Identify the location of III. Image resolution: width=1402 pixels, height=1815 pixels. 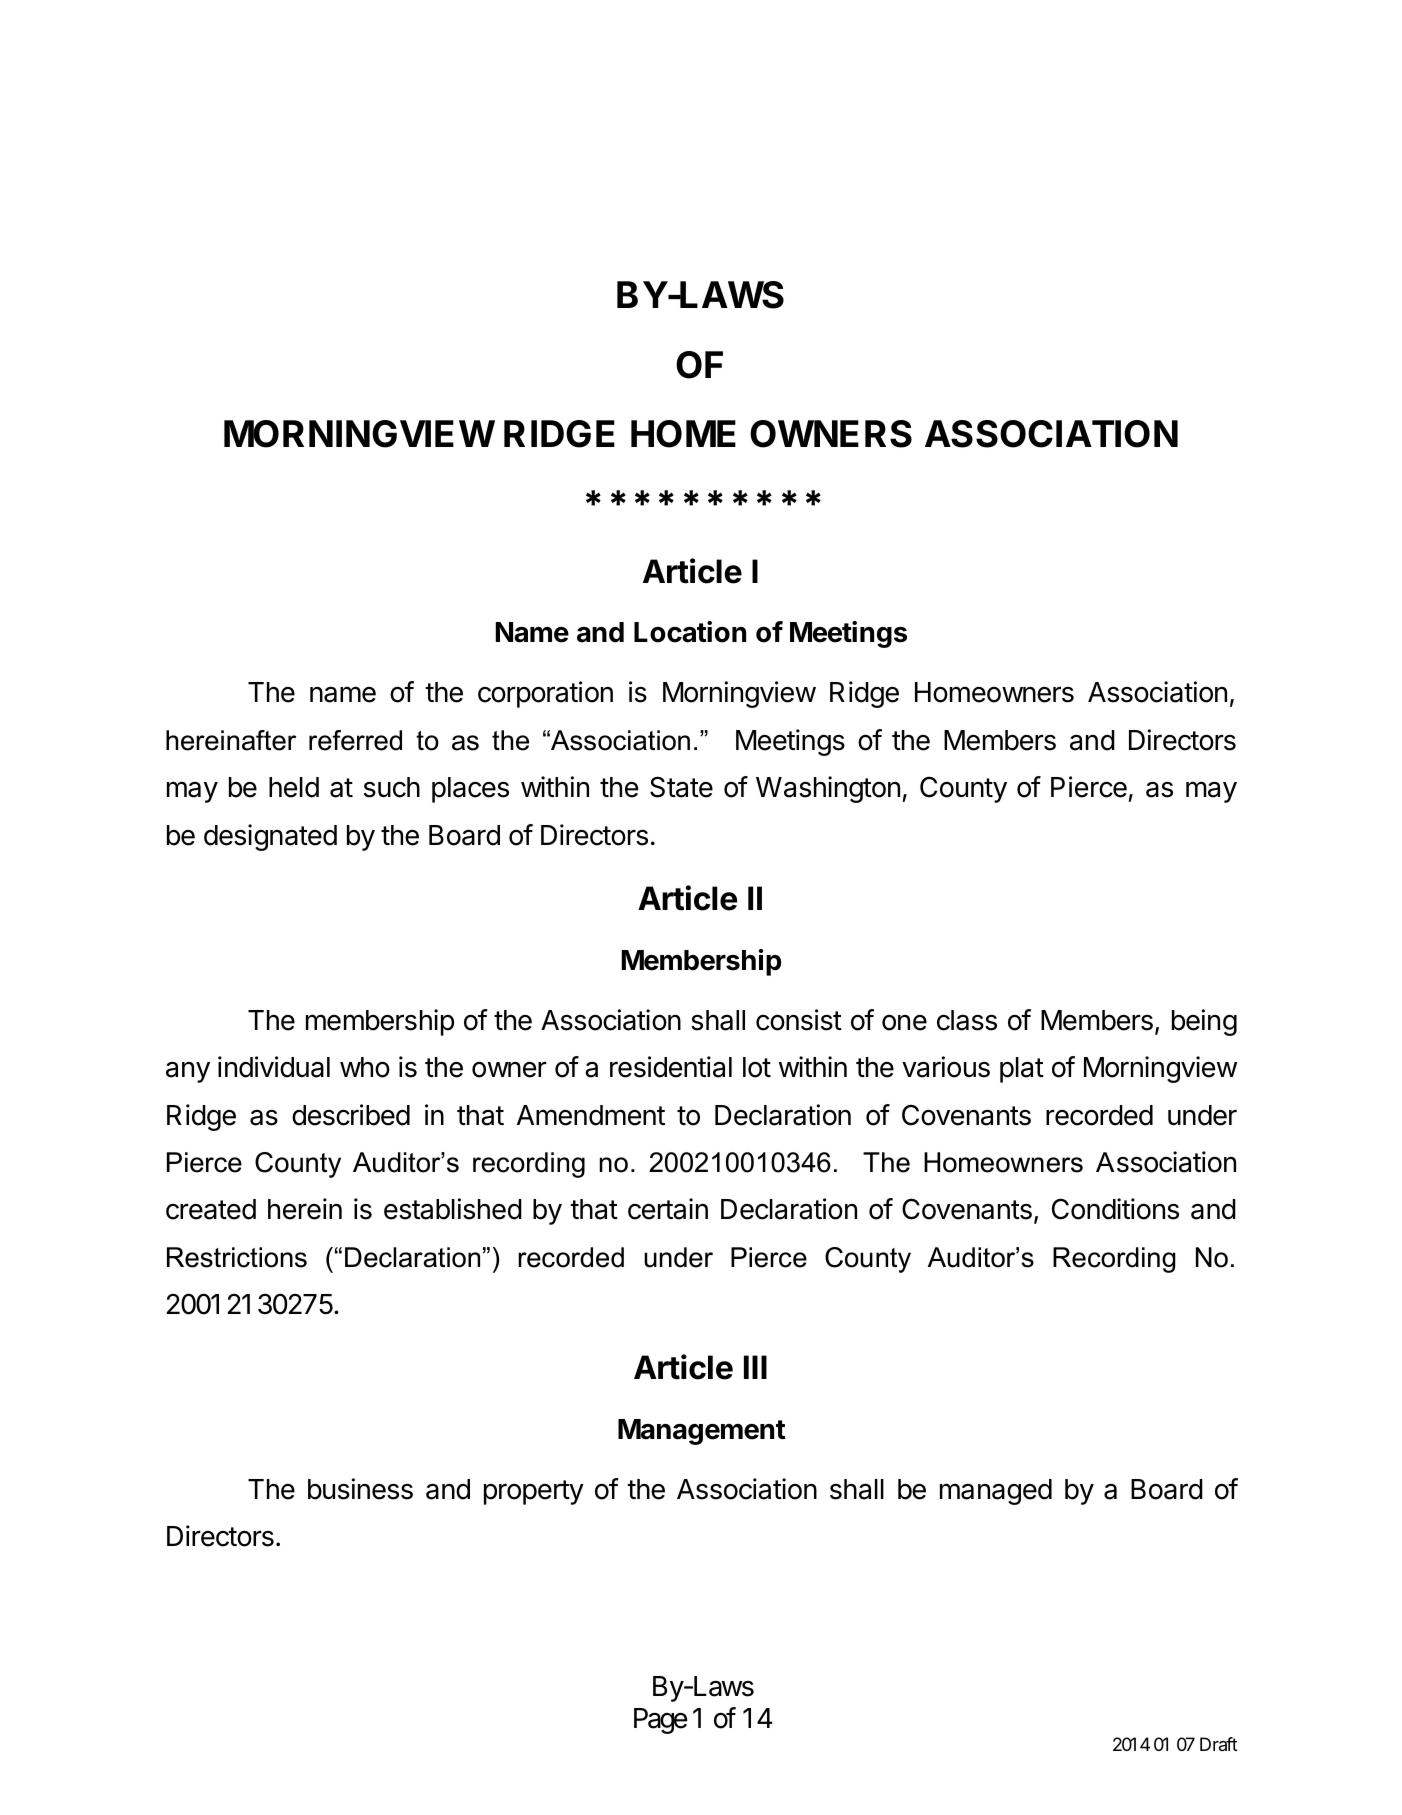
(755, 1367).
